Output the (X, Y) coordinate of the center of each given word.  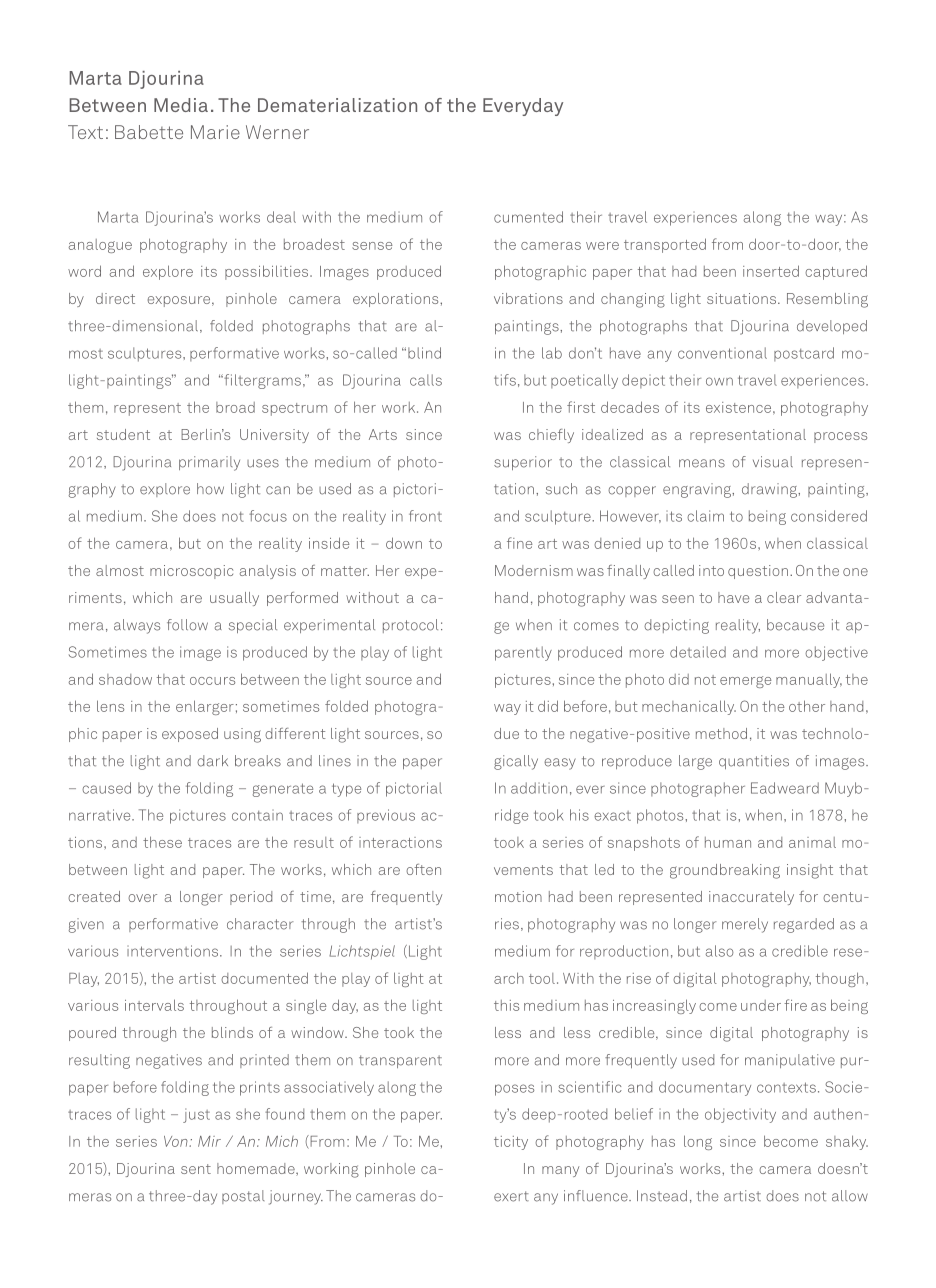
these (162, 842)
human (728, 842)
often (423, 869)
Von (177, 1141)
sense (372, 246)
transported (665, 245)
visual (773, 462)
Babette (149, 132)
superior (523, 463)
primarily (209, 463)
